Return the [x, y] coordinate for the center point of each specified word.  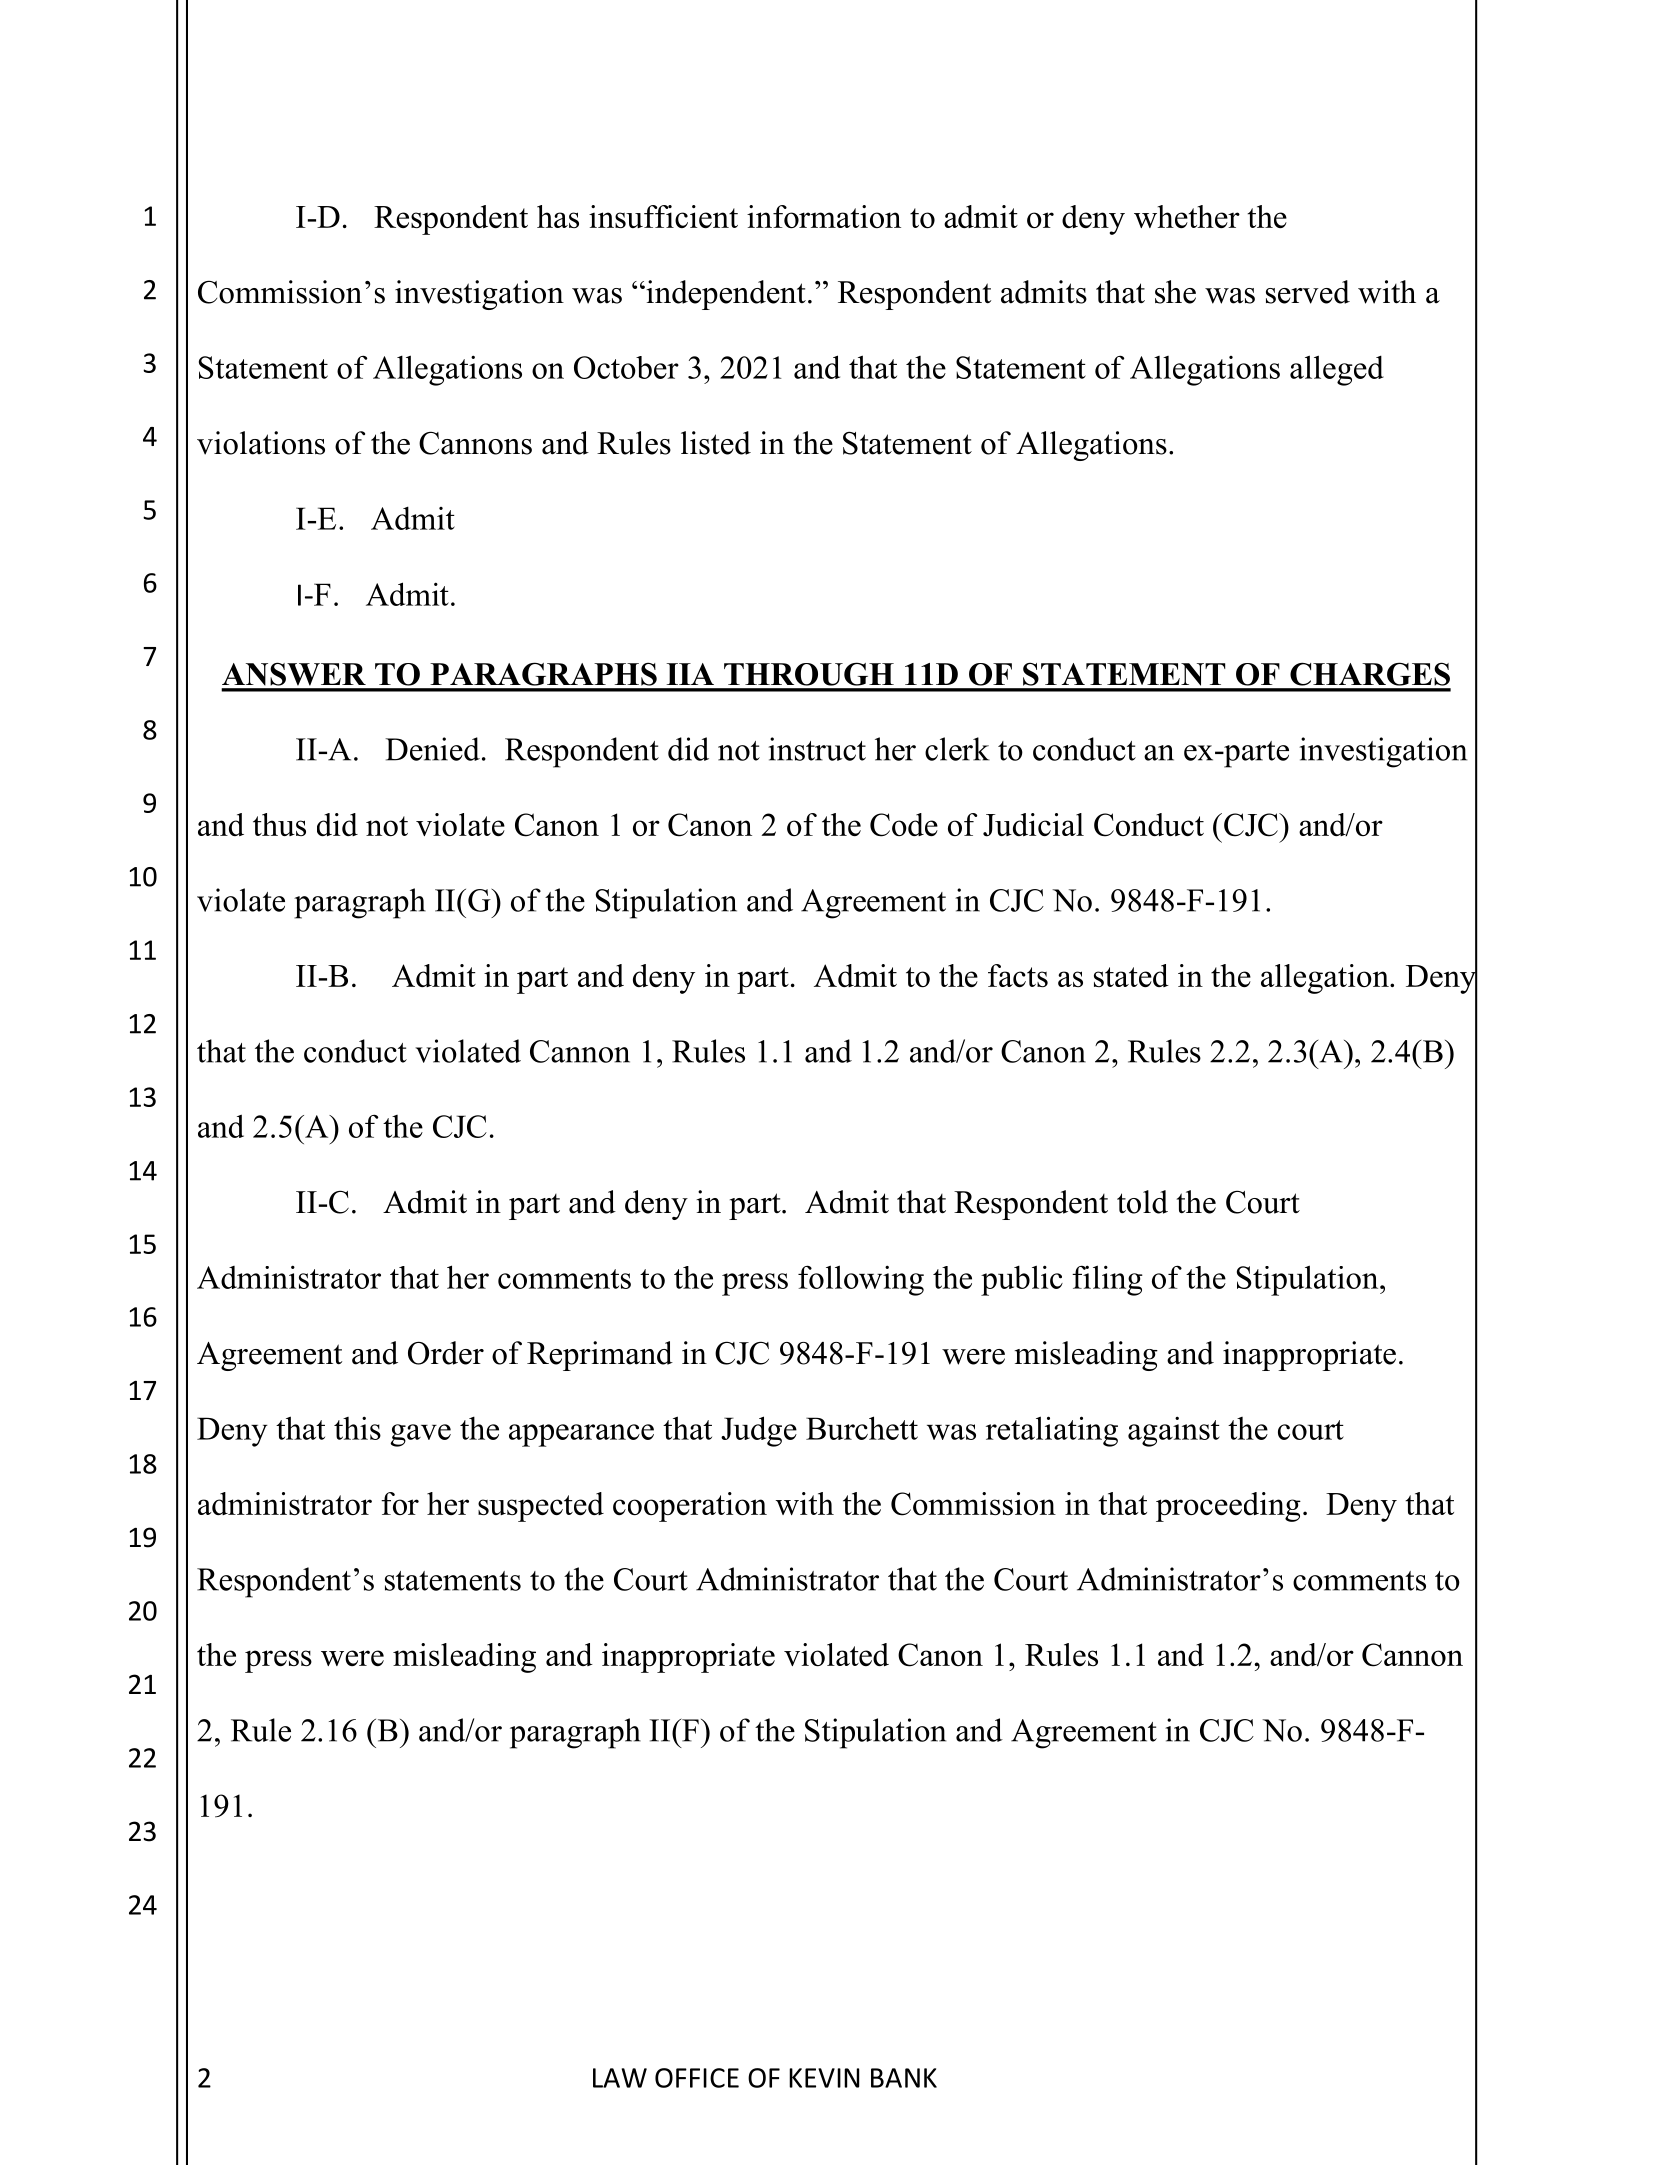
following [861, 1280]
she [1175, 292]
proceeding [1228, 1507]
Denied [432, 749]
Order [446, 1353]
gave [420, 1435]
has [558, 216]
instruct [817, 749]
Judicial [1033, 825]
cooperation [690, 1507]
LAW [620, 2078]
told [1142, 1202]
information [824, 216]
